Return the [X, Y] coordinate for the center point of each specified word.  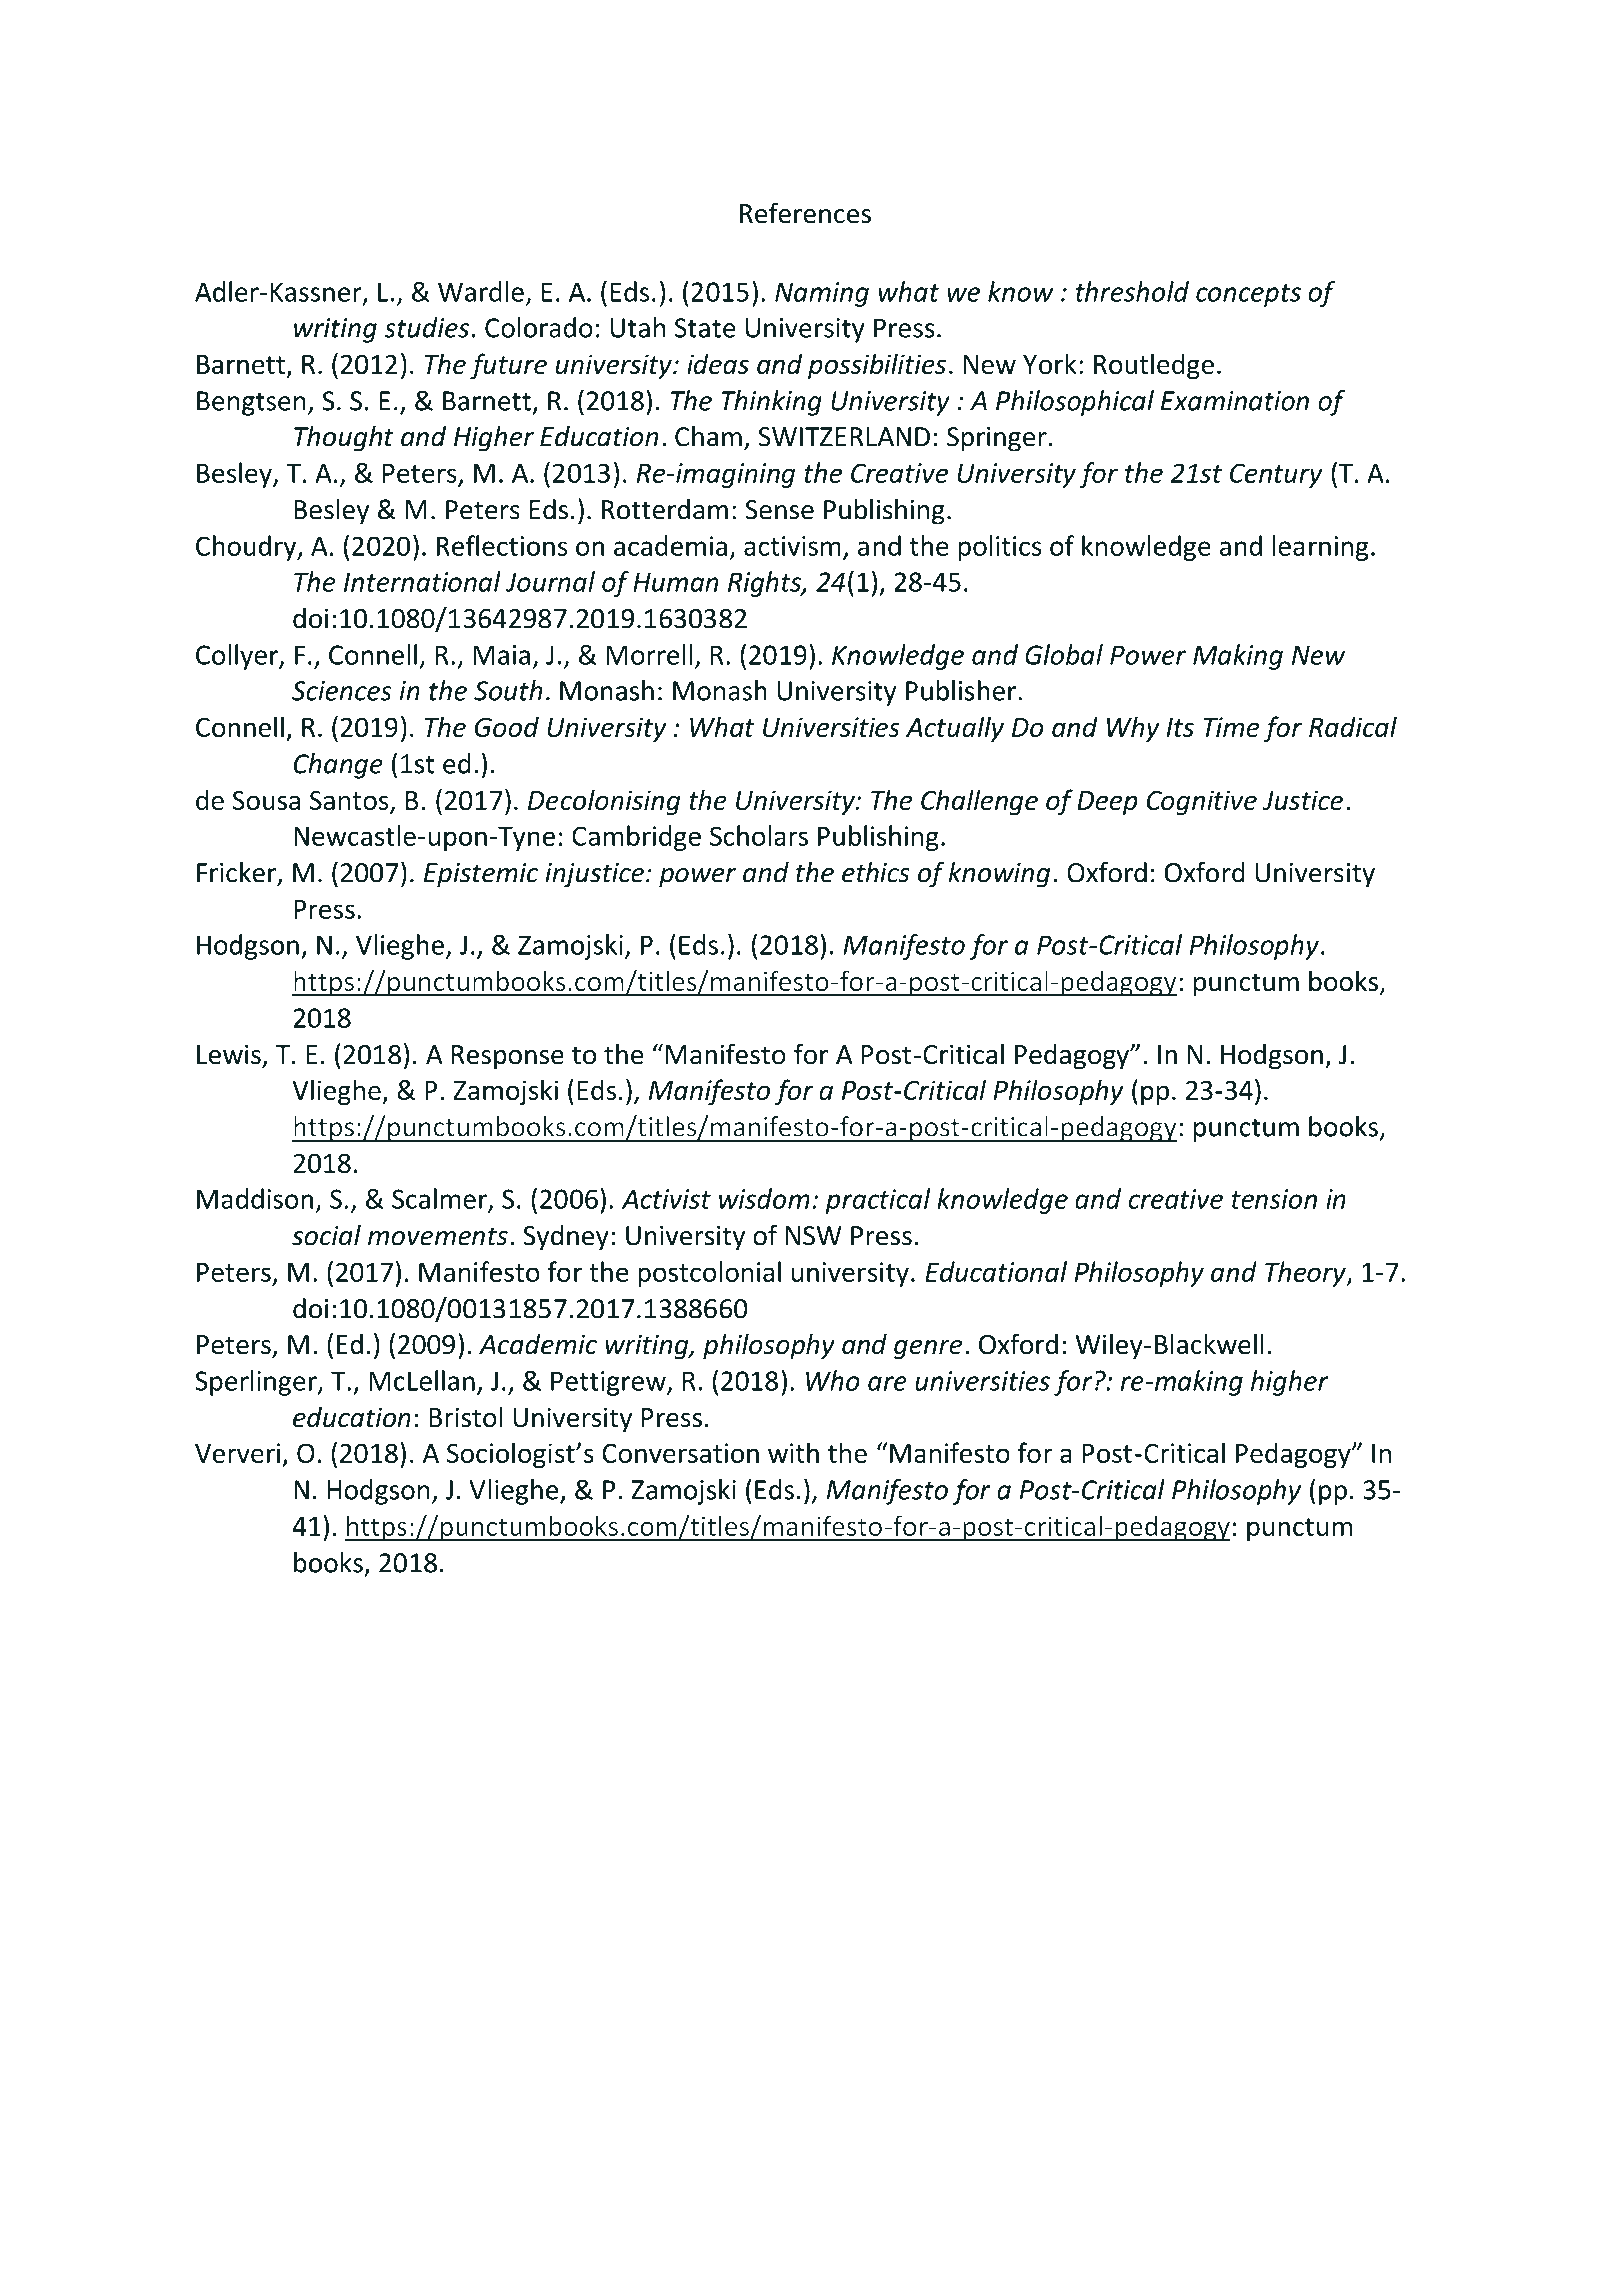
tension [1274, 1199]
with [793, 1452]
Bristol [465, 1417]
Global [1064, 654]
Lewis [229, 1054]
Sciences [342, 691]
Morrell [649, 654]
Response [508, 1057]
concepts [1248, 295]
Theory [1306, 1274]
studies [426, 327]
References [805, 213]
